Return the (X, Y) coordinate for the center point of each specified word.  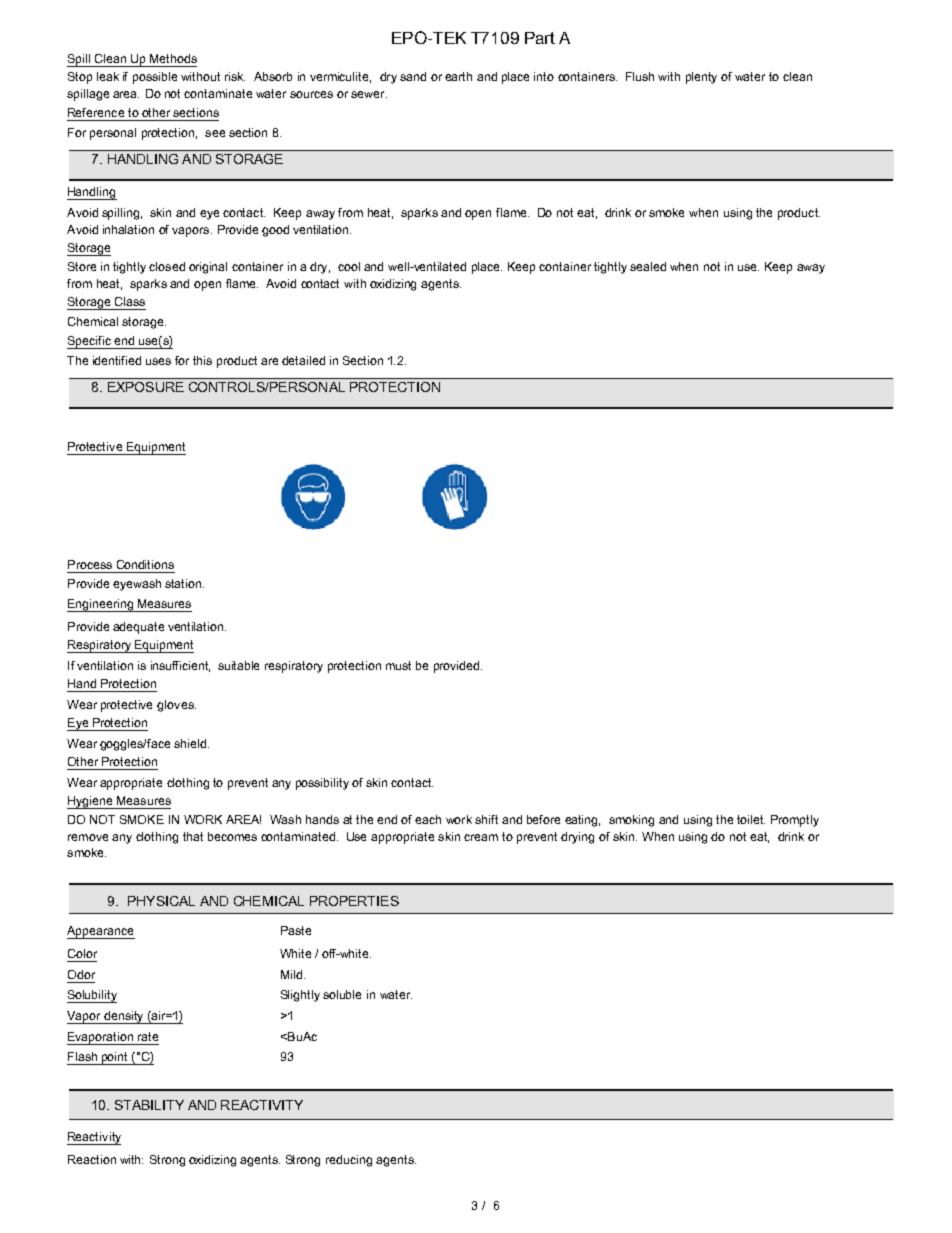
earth (458, 76)
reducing (349, 1161)
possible (155, 78)
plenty (701, 78)
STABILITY (149, 1105)
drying (577, 838)
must (398, 665)
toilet (751, 819)
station (184, 583)
